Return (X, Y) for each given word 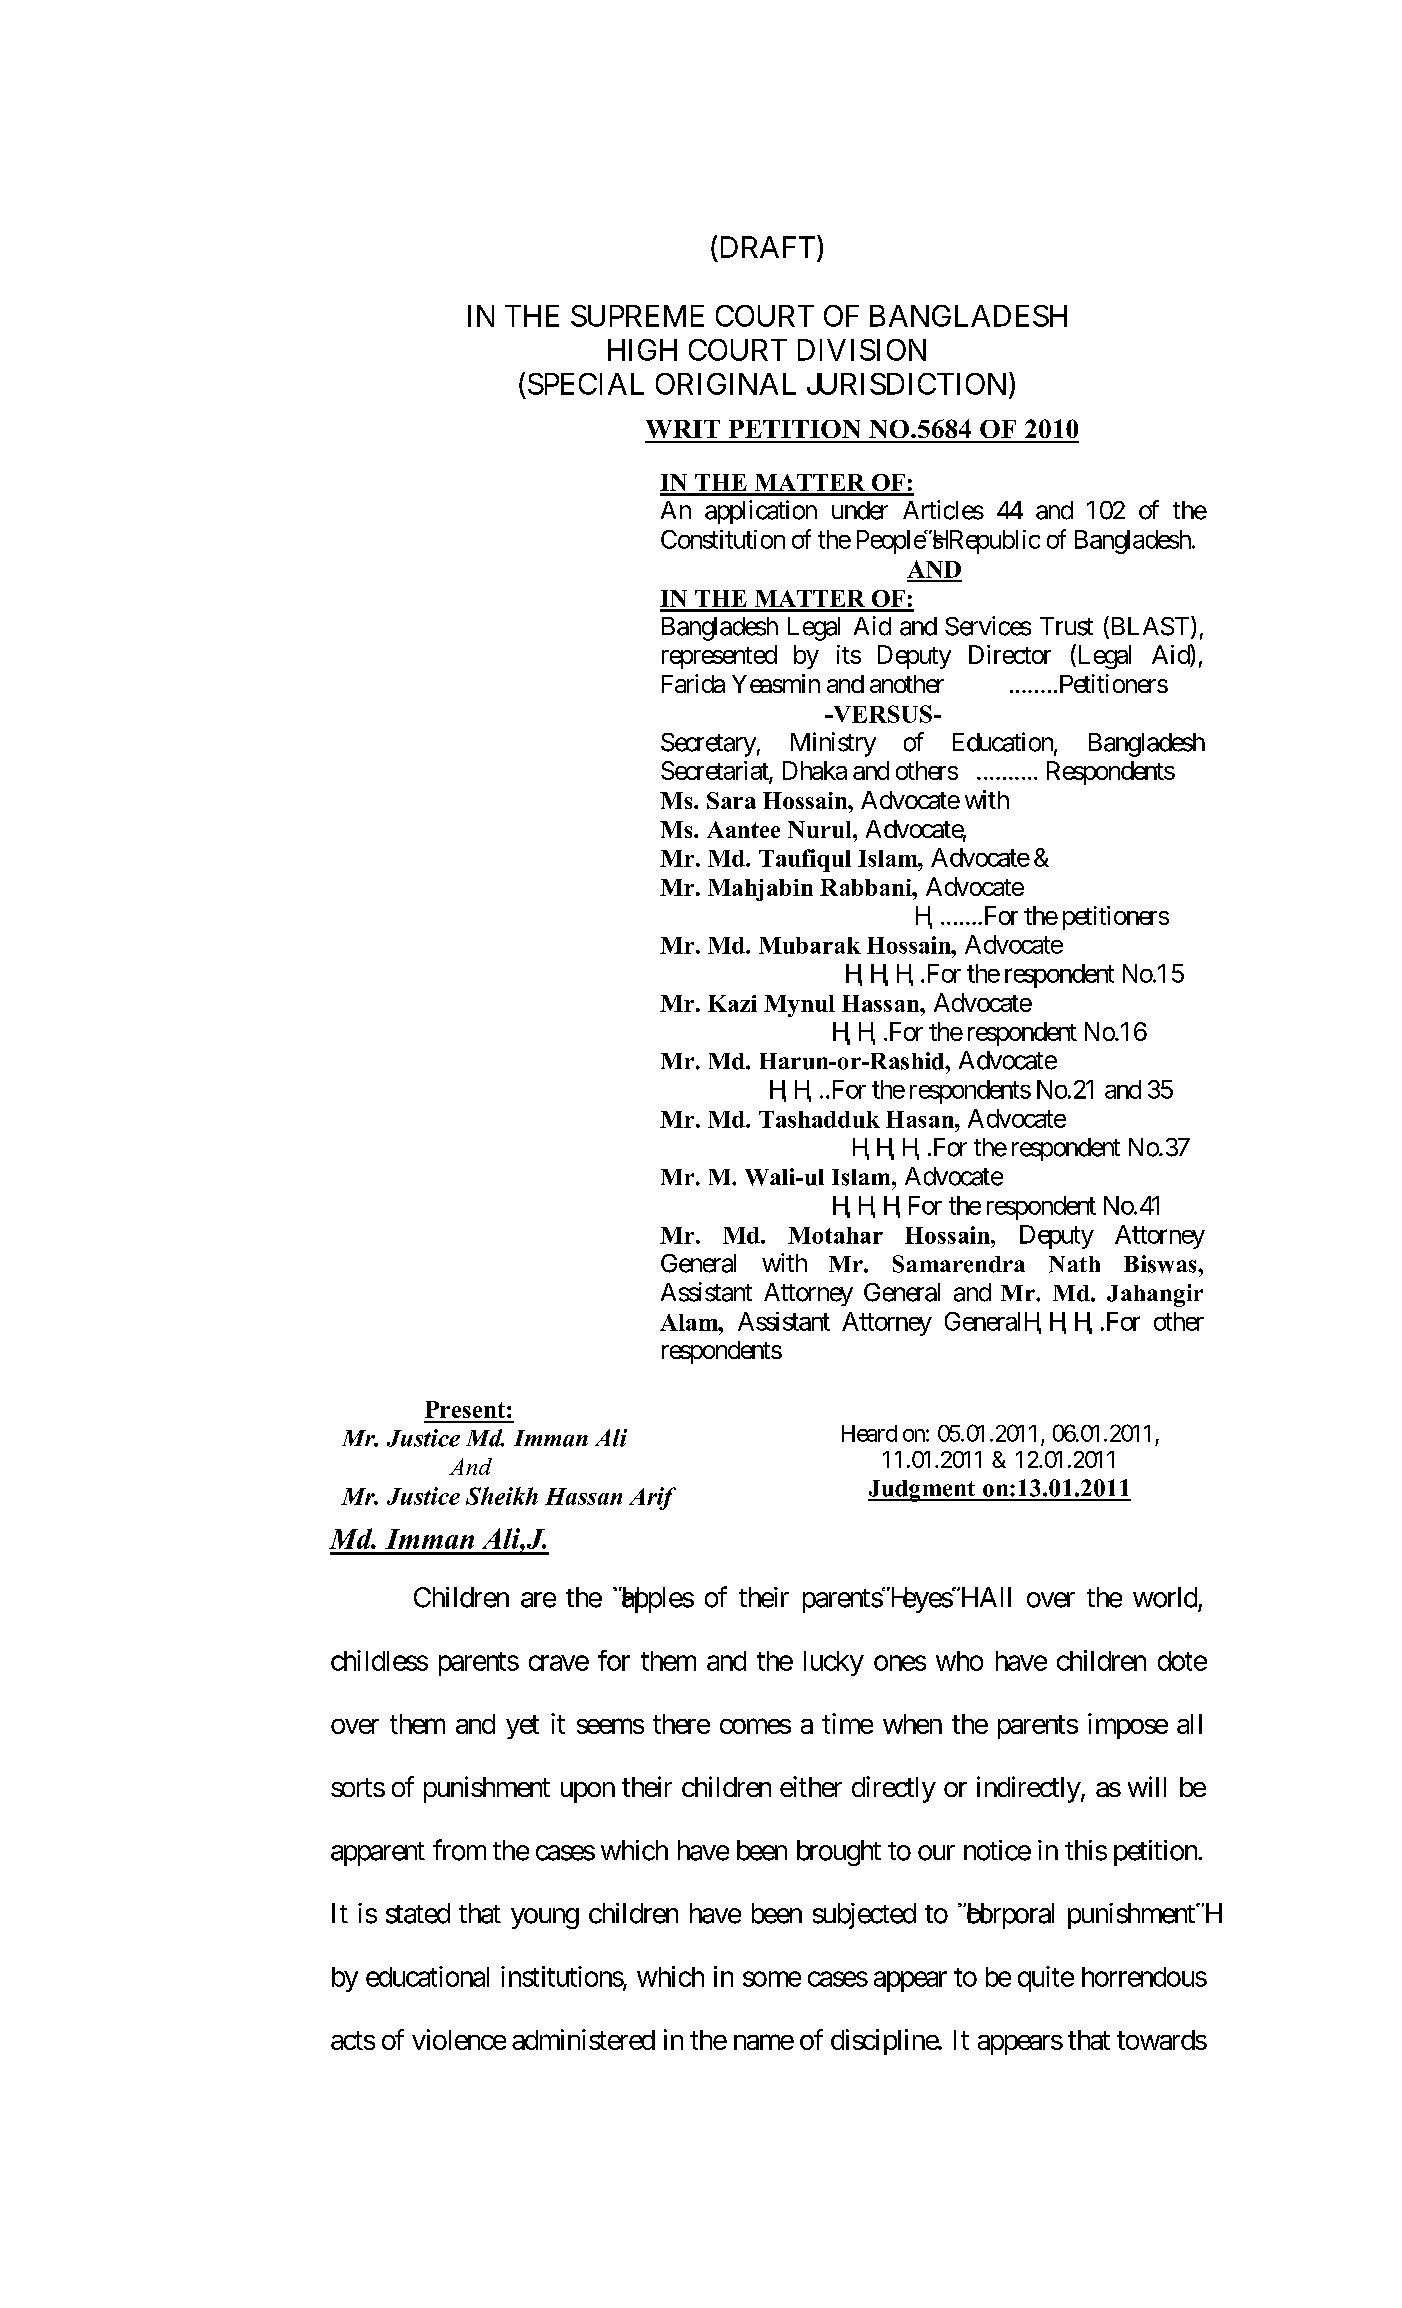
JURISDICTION (906, 384)
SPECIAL (586, 384)
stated (418, 1913)
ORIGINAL (726, 384)
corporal (1009, 1916)
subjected (864, 1916)
